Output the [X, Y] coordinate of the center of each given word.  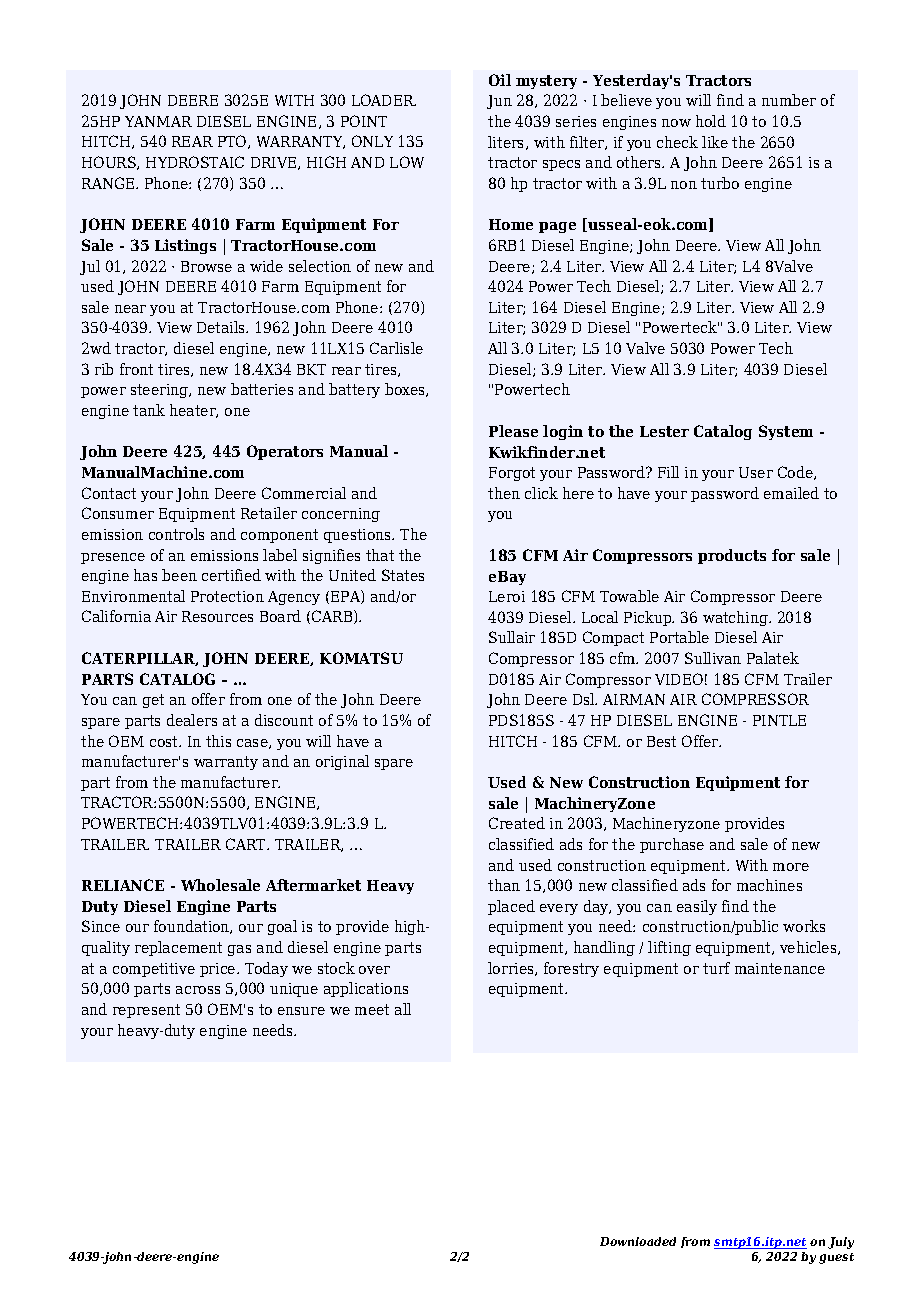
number [789, 100]
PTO [233, 142]
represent [146, 1011]
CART [247, 844]
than [504, 885]
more [791, 867]
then [504, 493]
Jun [499, 102]
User [756, 472]
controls [176, 534]
